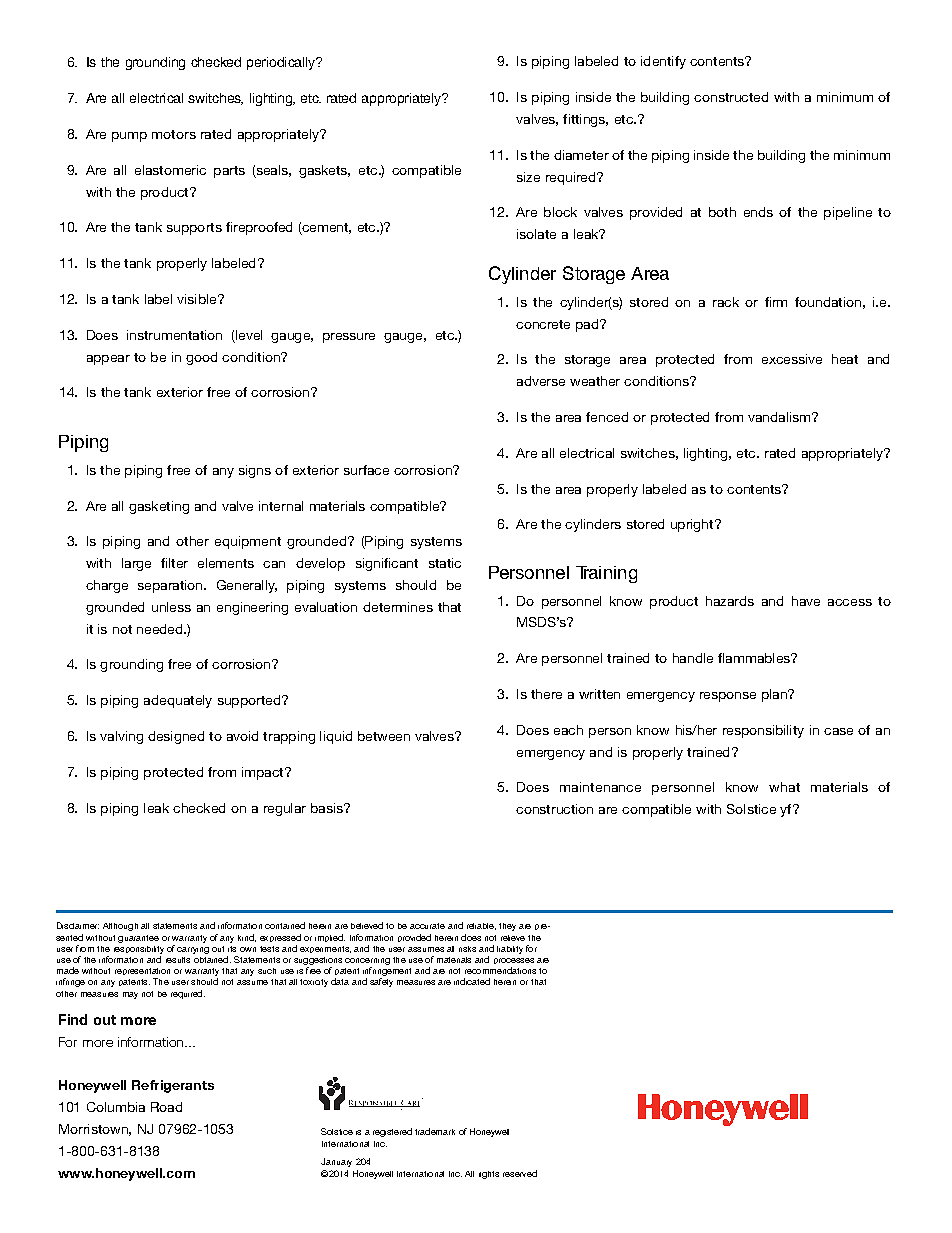 This page has height=1233, width=952. I want to click on constructed, so click(731, 97).
